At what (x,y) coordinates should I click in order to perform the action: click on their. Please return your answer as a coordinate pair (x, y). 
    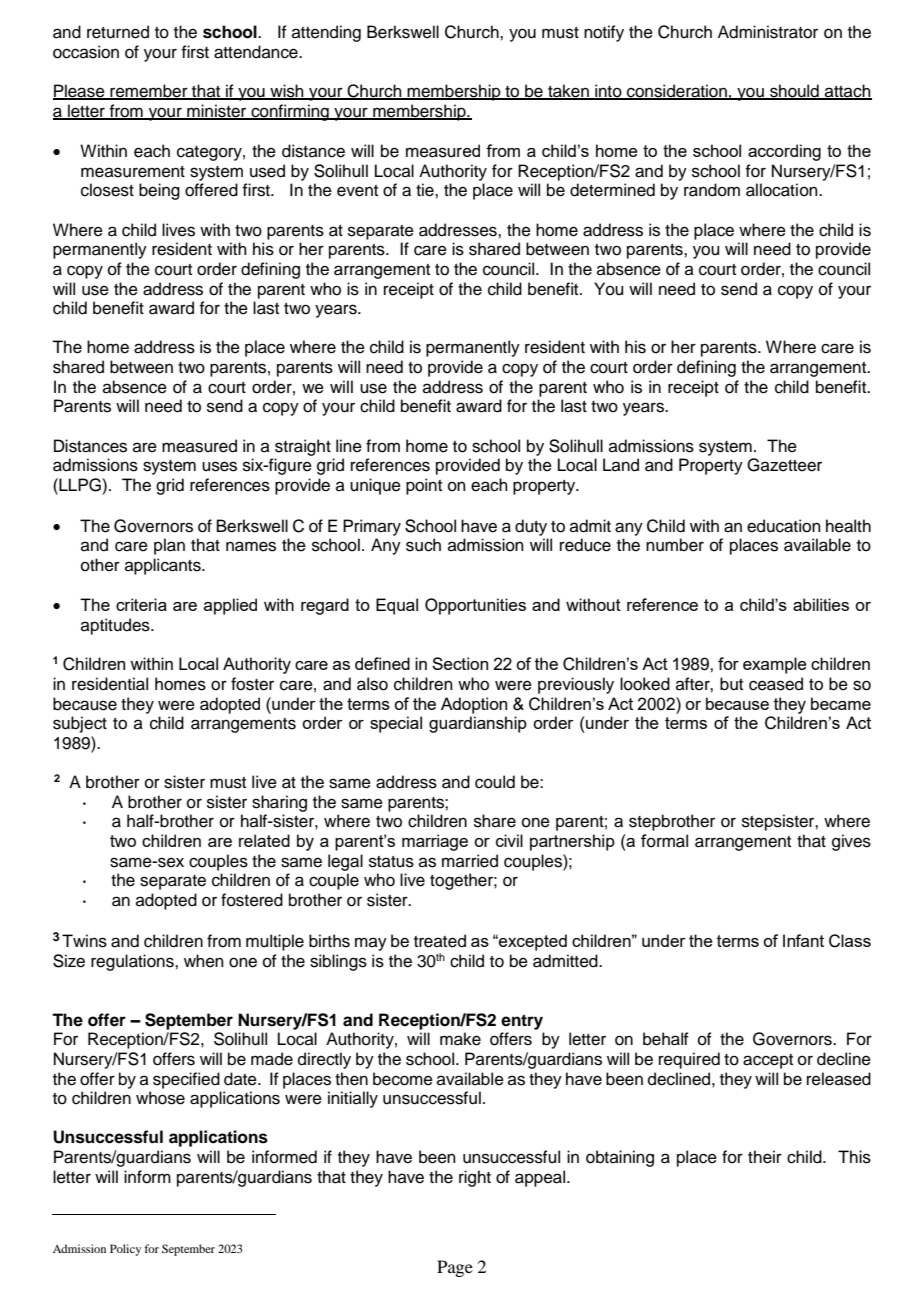
    Looking at the image, I should click on (765, 1157).
